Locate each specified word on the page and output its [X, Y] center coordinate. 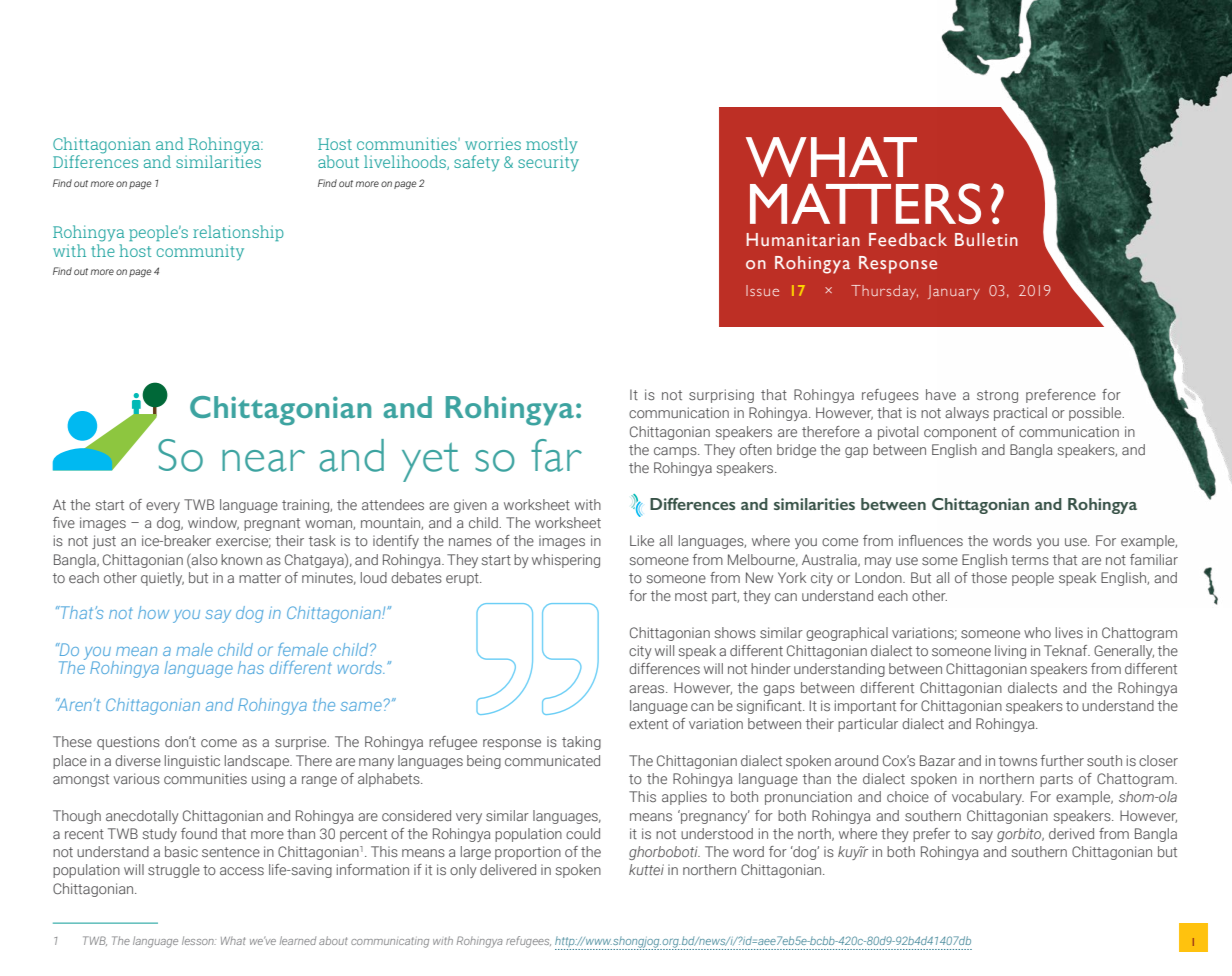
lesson [199, 940]
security [548, 163]
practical [1020, 414]
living [1010, 652]
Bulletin [986, 240]
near [263, 461]
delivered [508, 869]
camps [676, 452]
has [251, 667]
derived [1071, 833]
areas [648, 689]
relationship [238, 233]
